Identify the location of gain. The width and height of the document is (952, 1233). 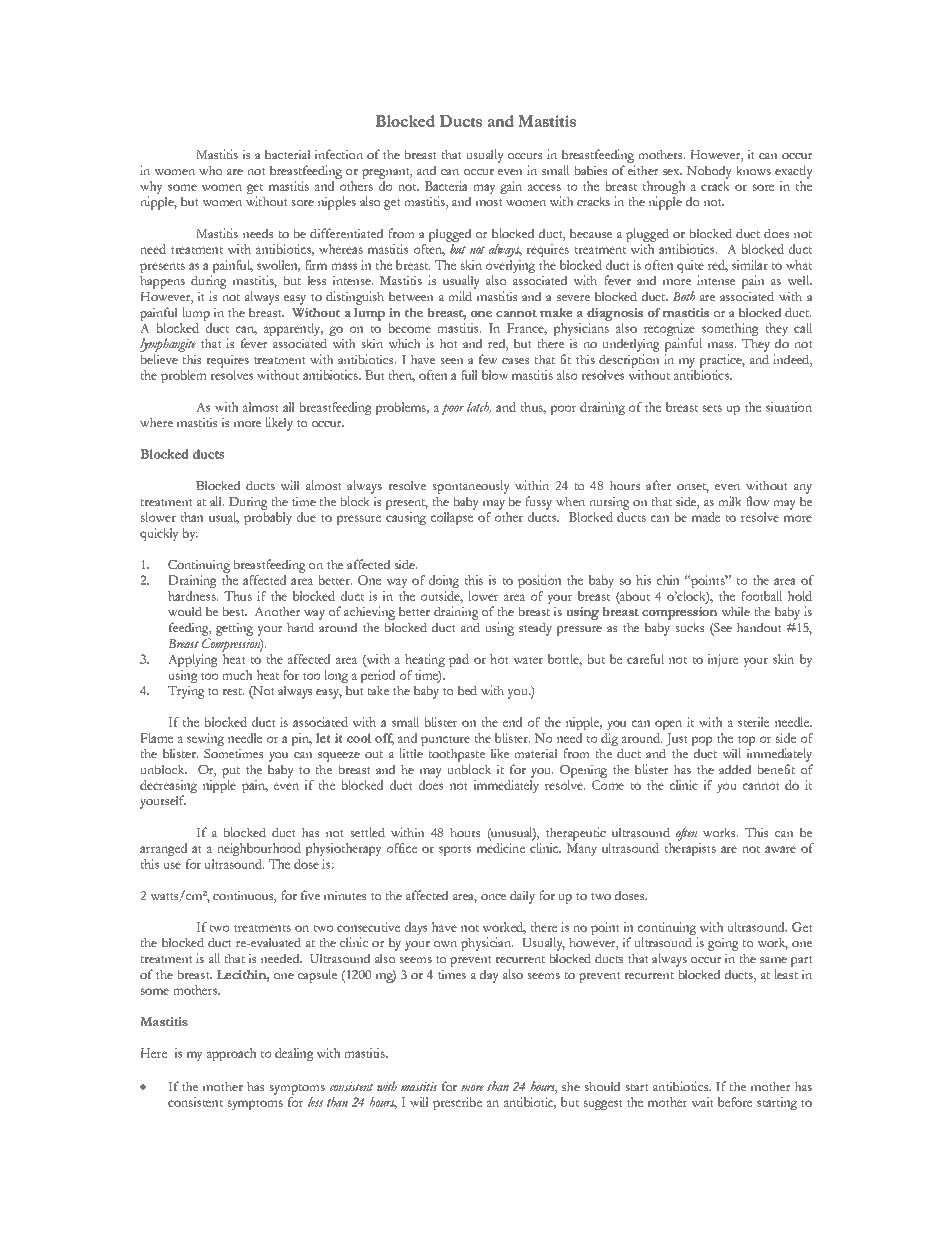
(511, 187).
